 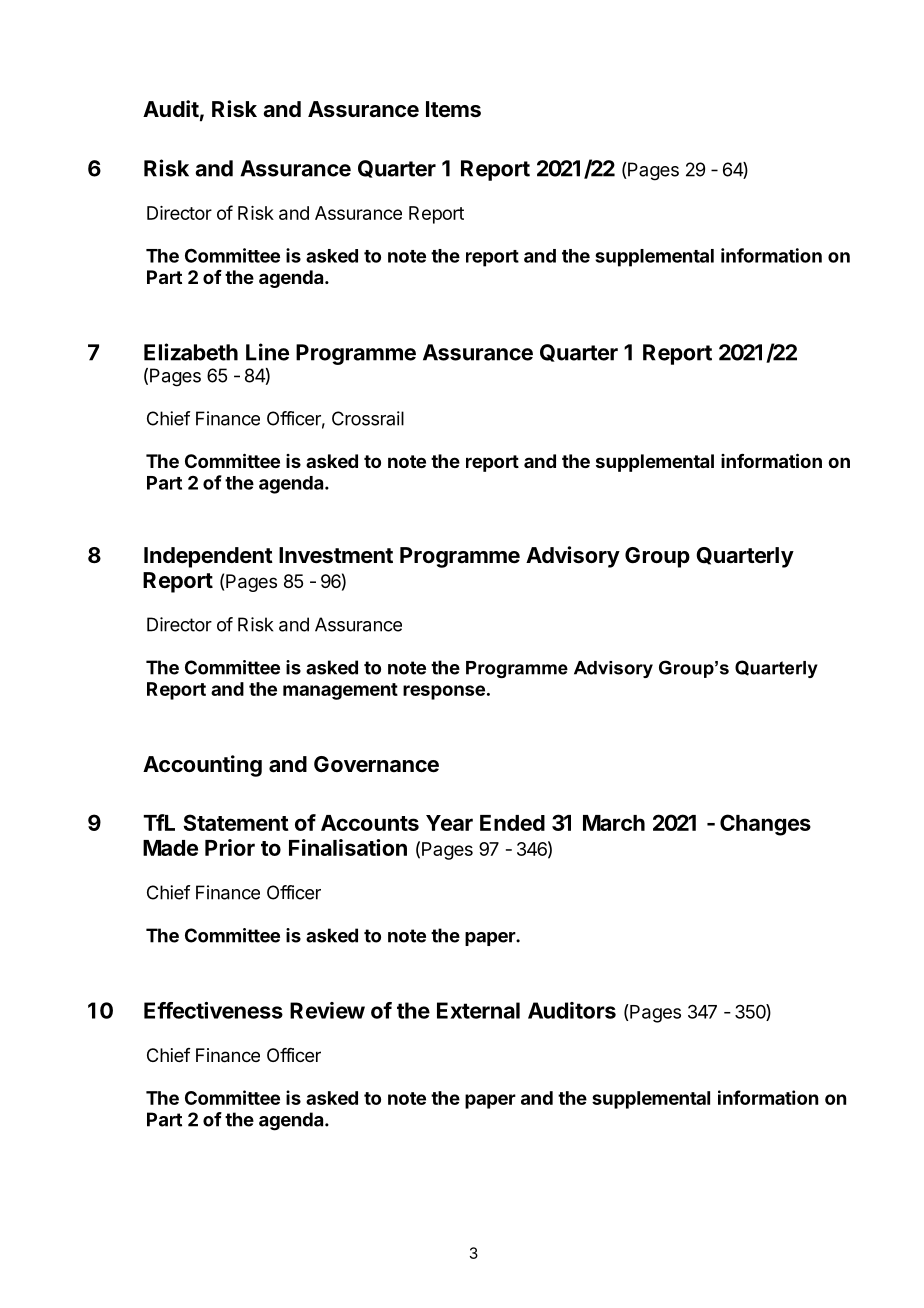 What do you see at coordinates (213, 1010) in the page?
I see `Effectiveness` at bounding box center [213, 1010].
